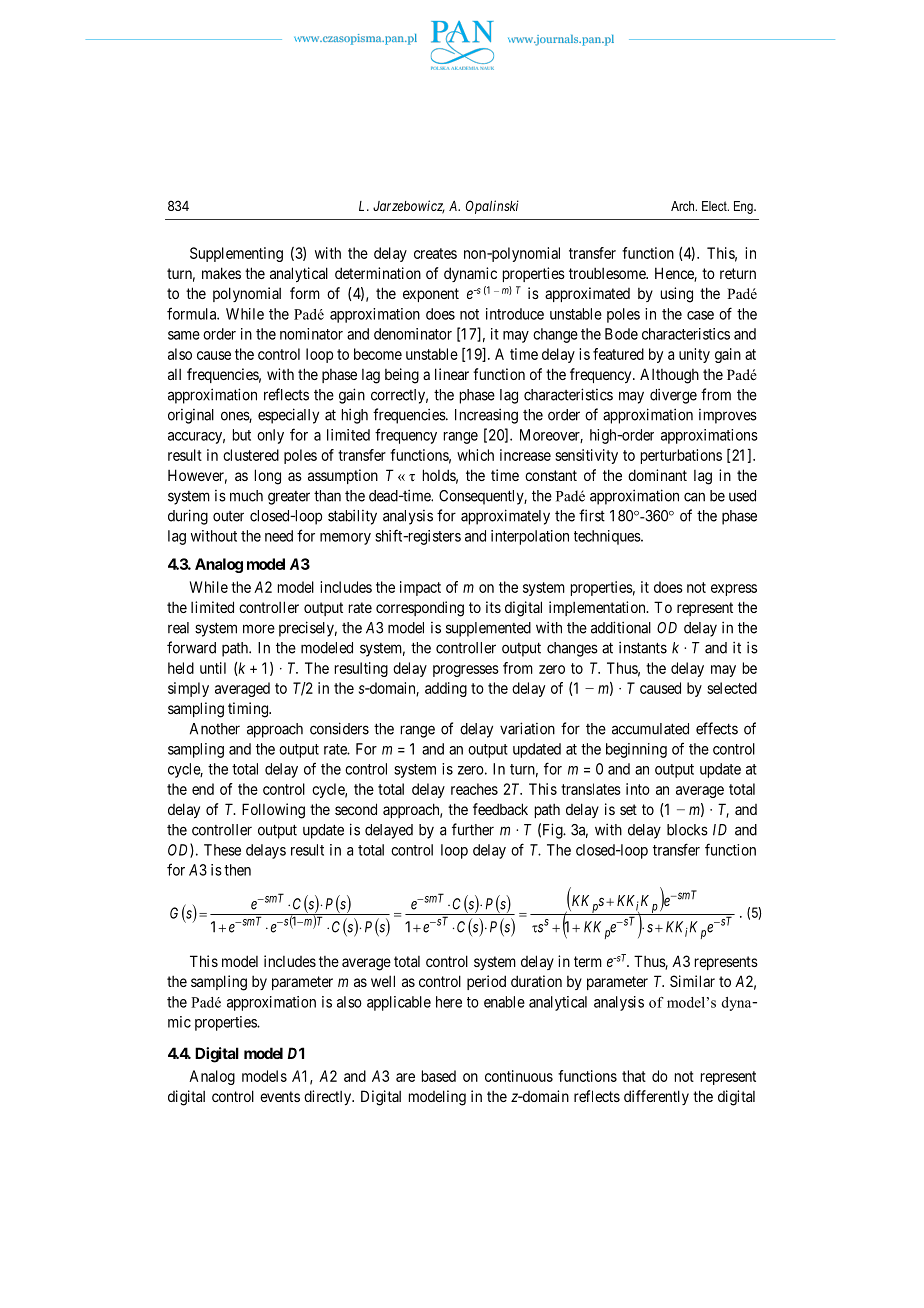 Image resolution: width=924 pixels, height=1308 pixels. What do you see at coordinates (687, 830) in the image?
I see `blocks` at bounding box center [687, 830].
